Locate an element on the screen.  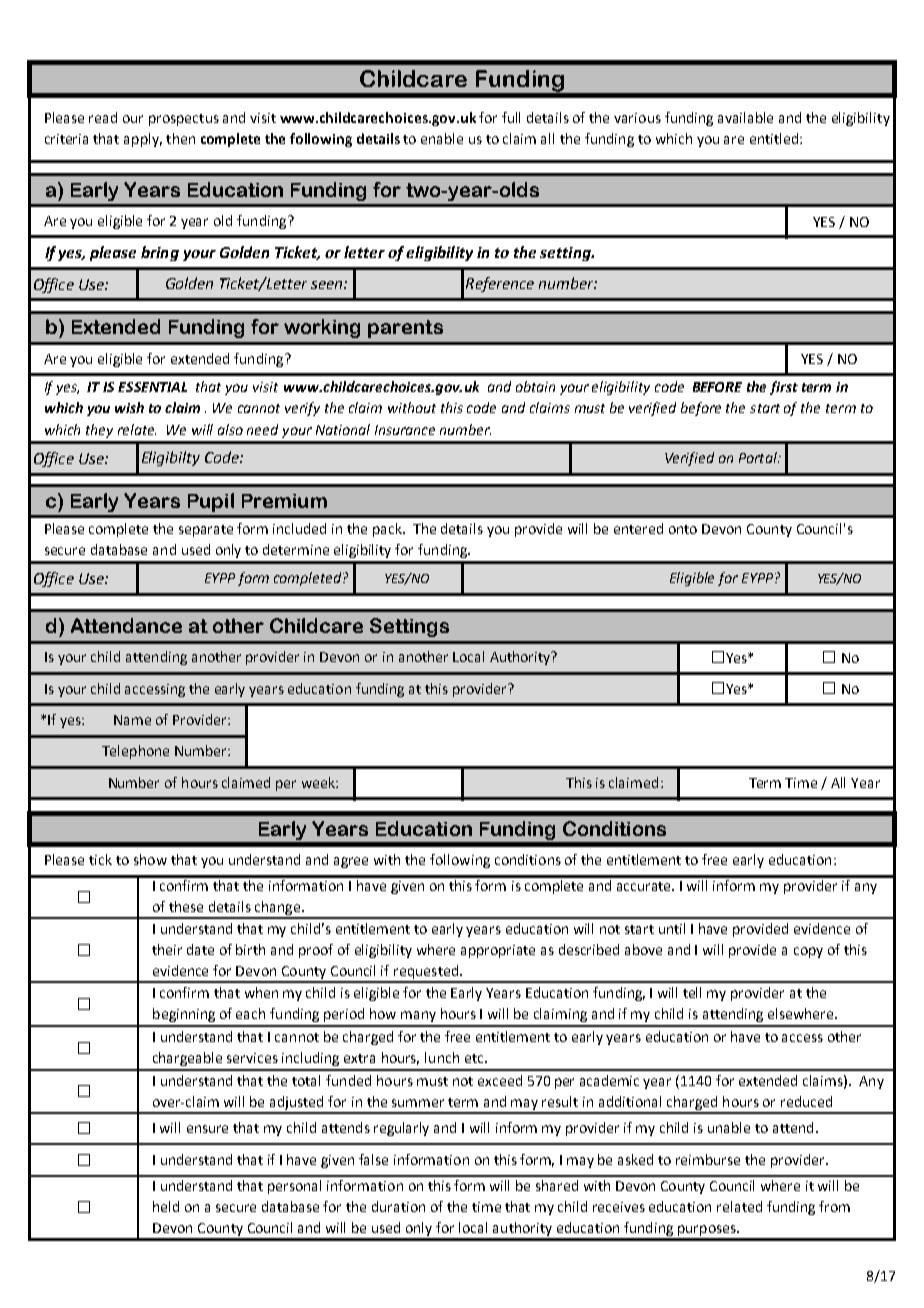
these is located at coordinates (186, 906).
